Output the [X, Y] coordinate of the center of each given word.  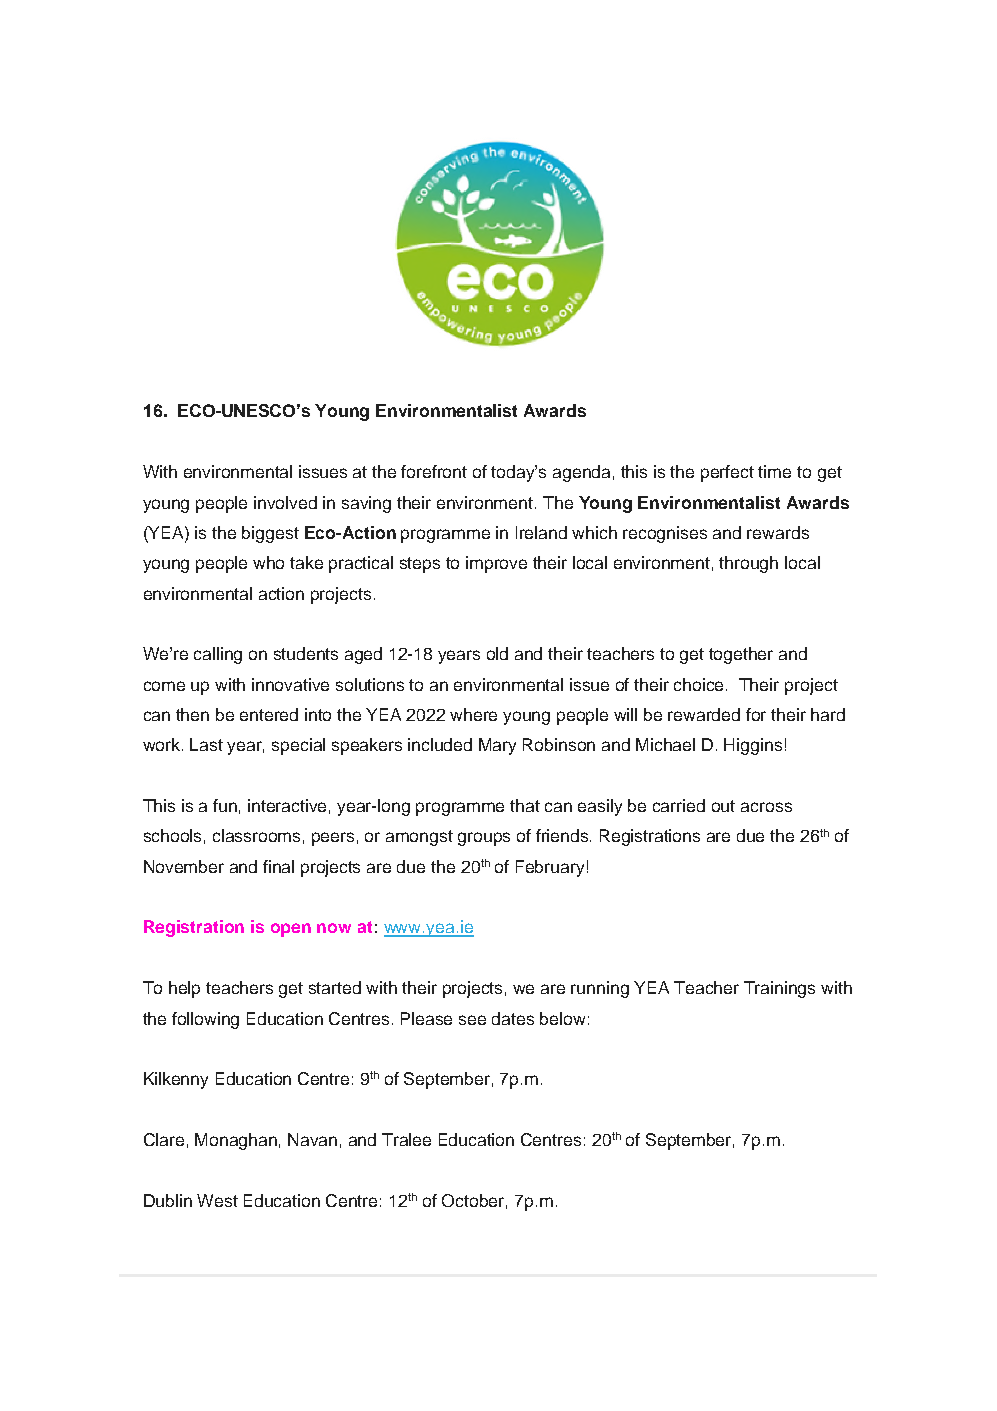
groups [484, 839]
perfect [727, 473]
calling [218, 655]
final [278, 866]
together [741, 655]
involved [285, 502]
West [217, 1200]
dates [513, 1018]
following [205, 1020]
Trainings [779, 989]
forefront [434, 471]
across [766, 807]
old [497, 653]
